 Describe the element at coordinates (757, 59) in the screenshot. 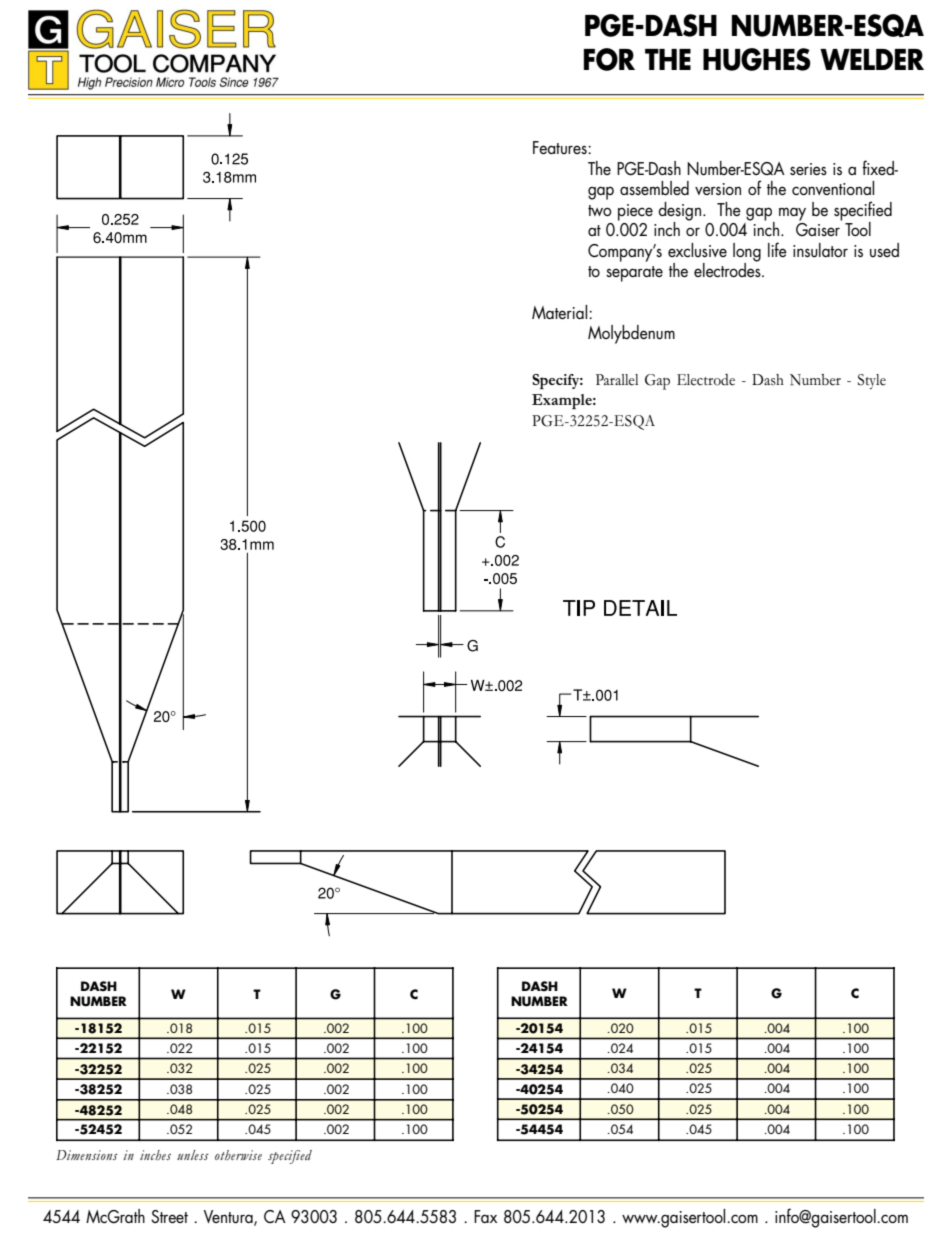

I see `HUGHES` at that location.
